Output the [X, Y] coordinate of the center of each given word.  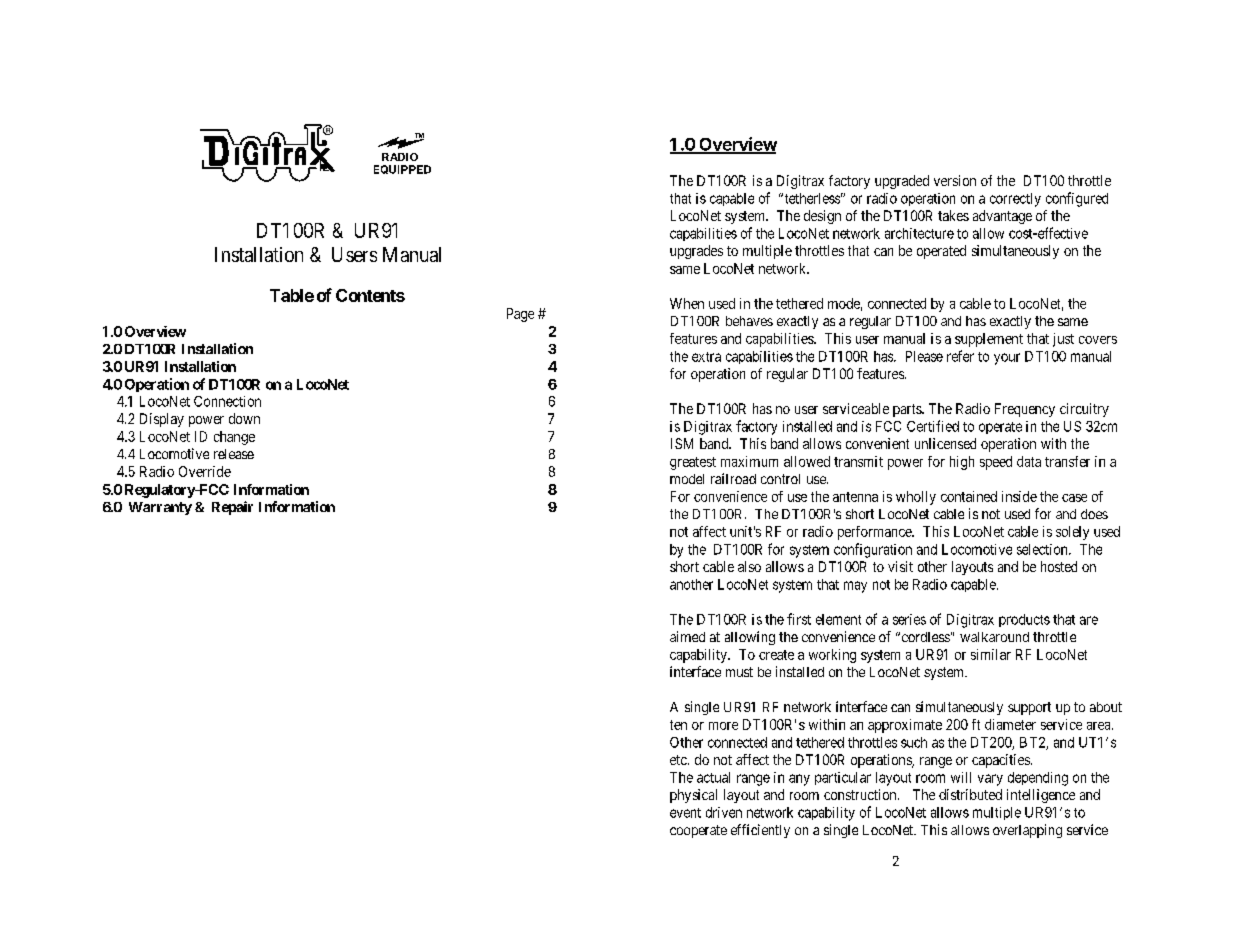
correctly [1015, 200]
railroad [733, 478]
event [685, 813]
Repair [232, 508]
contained [969, 496]
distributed [970, 794]
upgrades [696, 252]
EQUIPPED [402, 169]
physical [693, 796]
